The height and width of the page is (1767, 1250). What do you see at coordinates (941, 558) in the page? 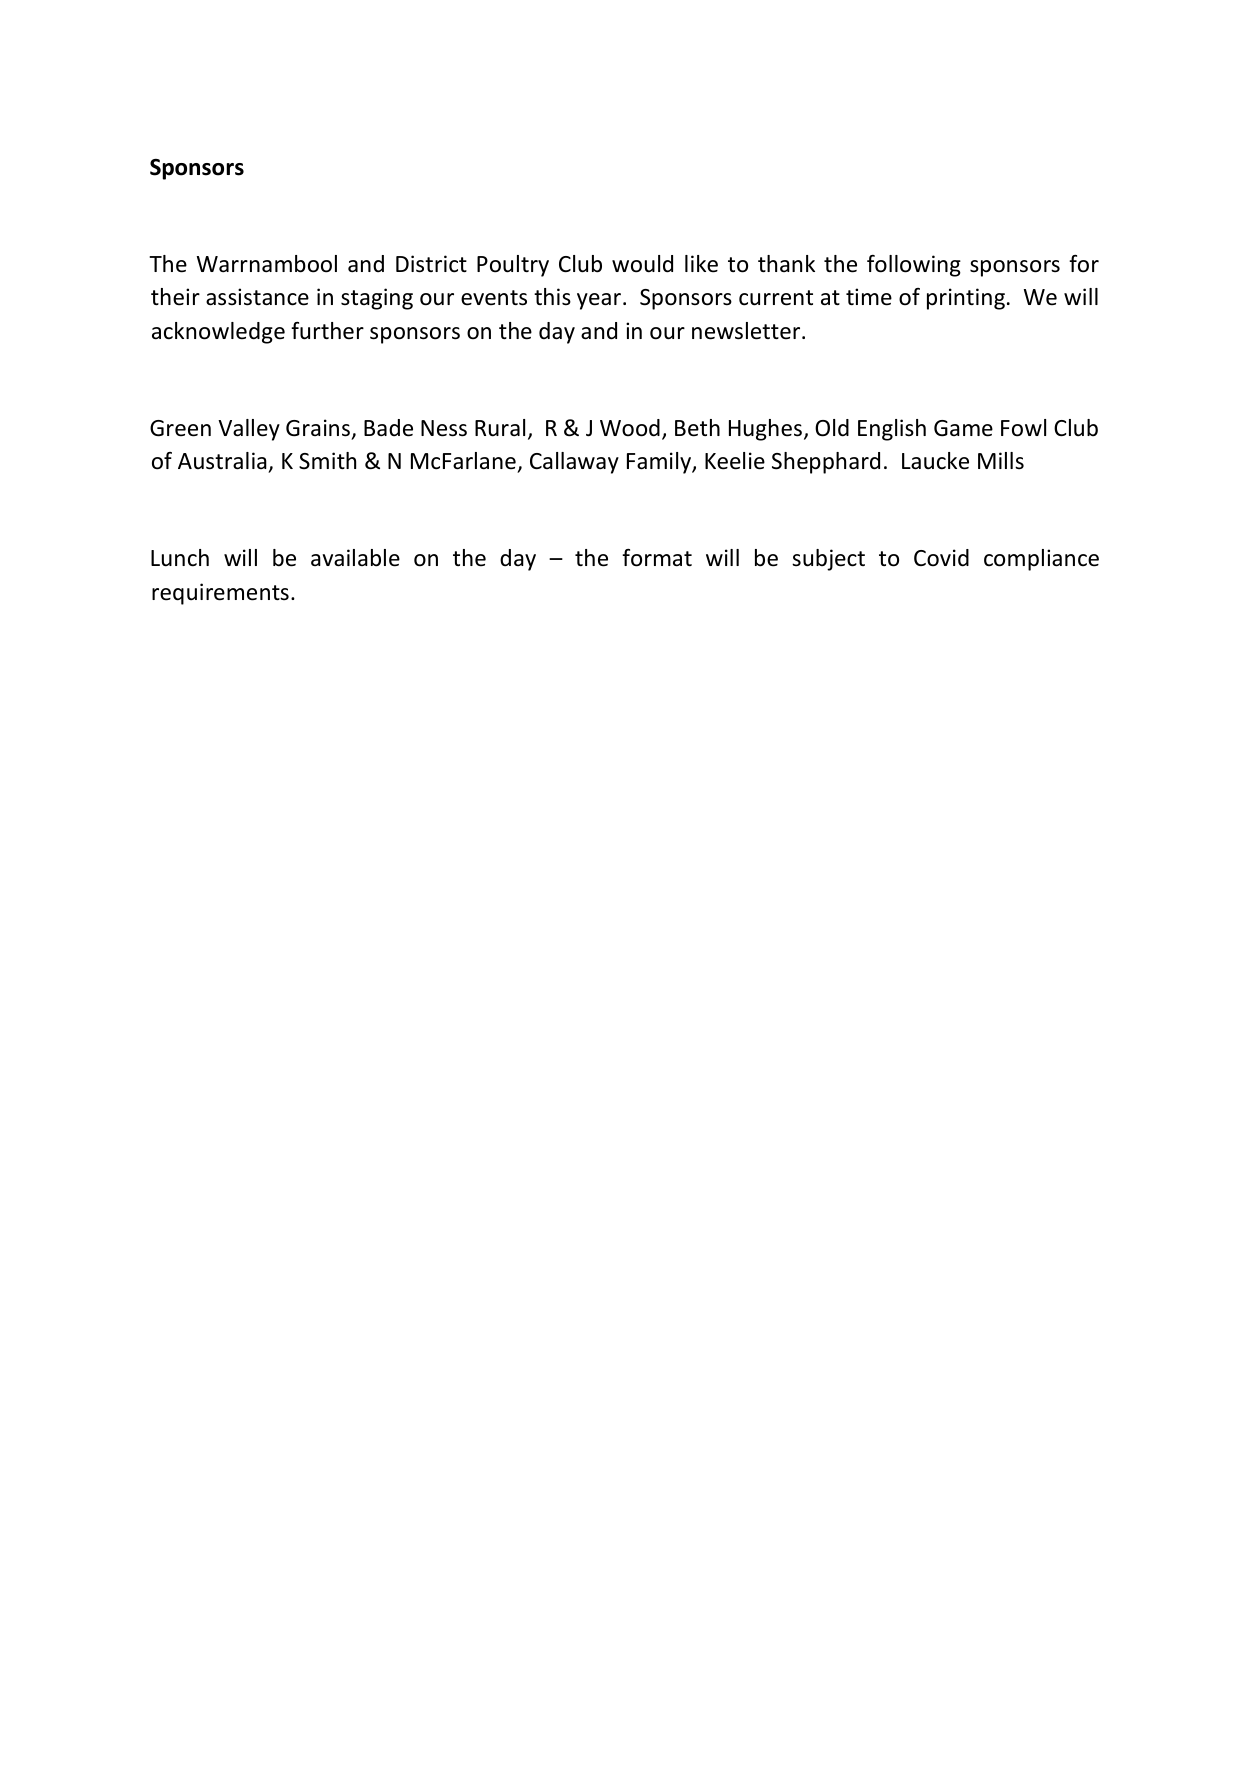
I see `Covid` at bounding box center [941, 558].
